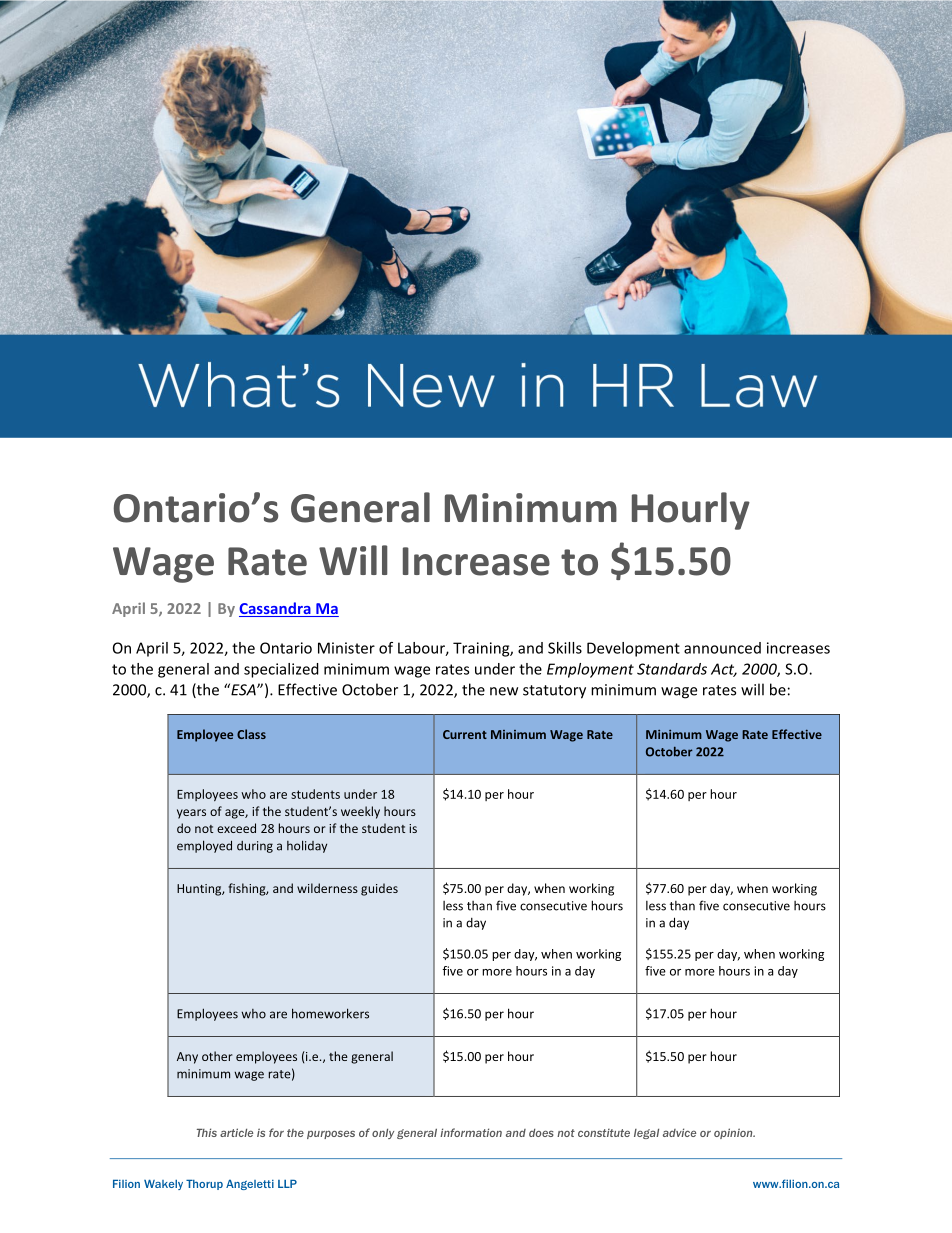  Describe the element at coordinates (465, 734) in the screenshot. I see `Current` at that location.
